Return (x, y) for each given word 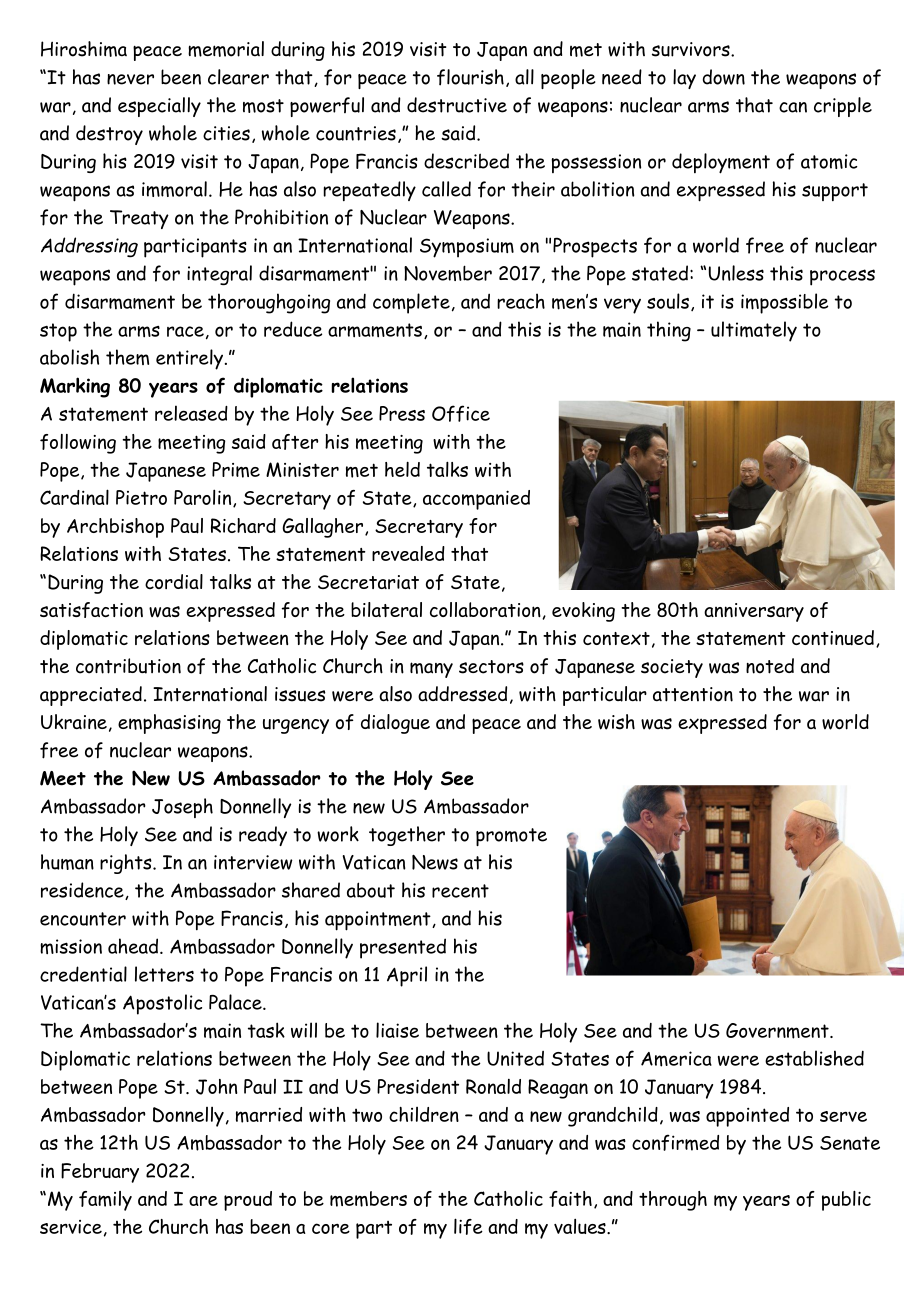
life (468, 1226)
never (130, 79)
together (407, 836)
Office (461, 413)
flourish (470, 77)
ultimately (754, 331)
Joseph (182, 808)
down (724, 77)
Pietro (141, 497)
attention (693, 694)
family (105, 1201)
